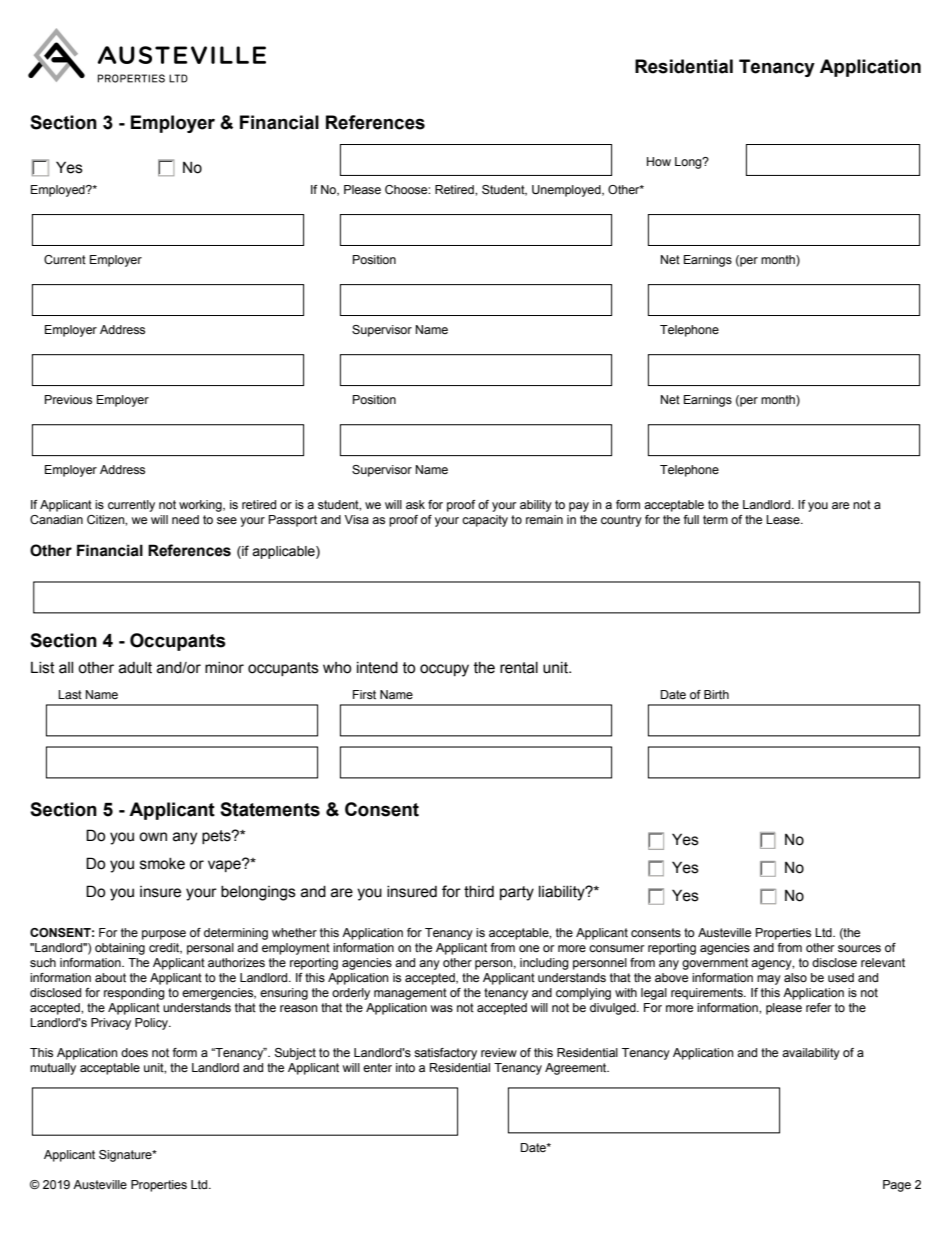 The width and height of the screenshot is (952, 1233). Describe the element at coordinates (68, 399) in the screenshot. I see `Previous` at that location.
